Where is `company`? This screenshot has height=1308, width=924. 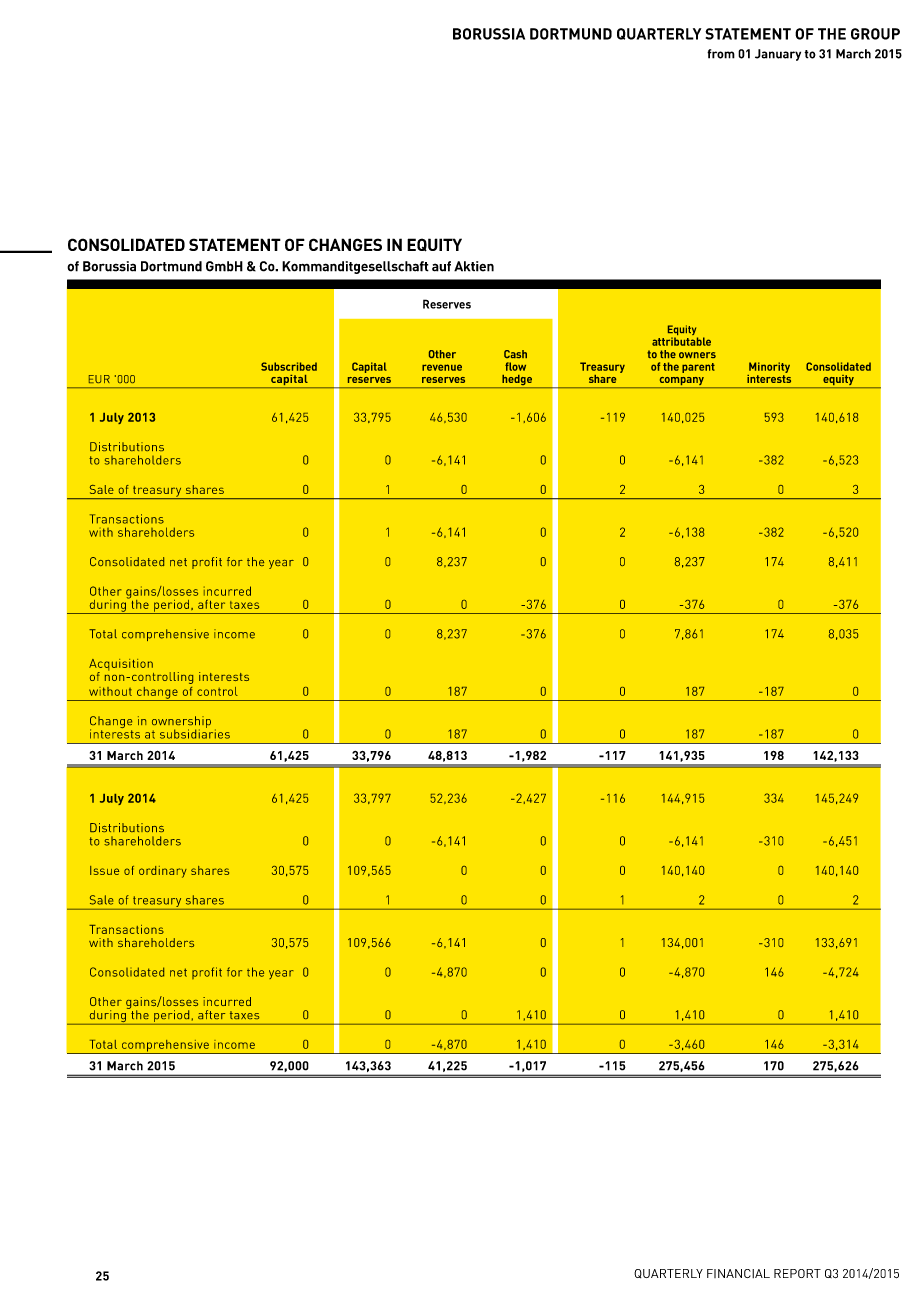 company is located at coordinates (681, 382).
